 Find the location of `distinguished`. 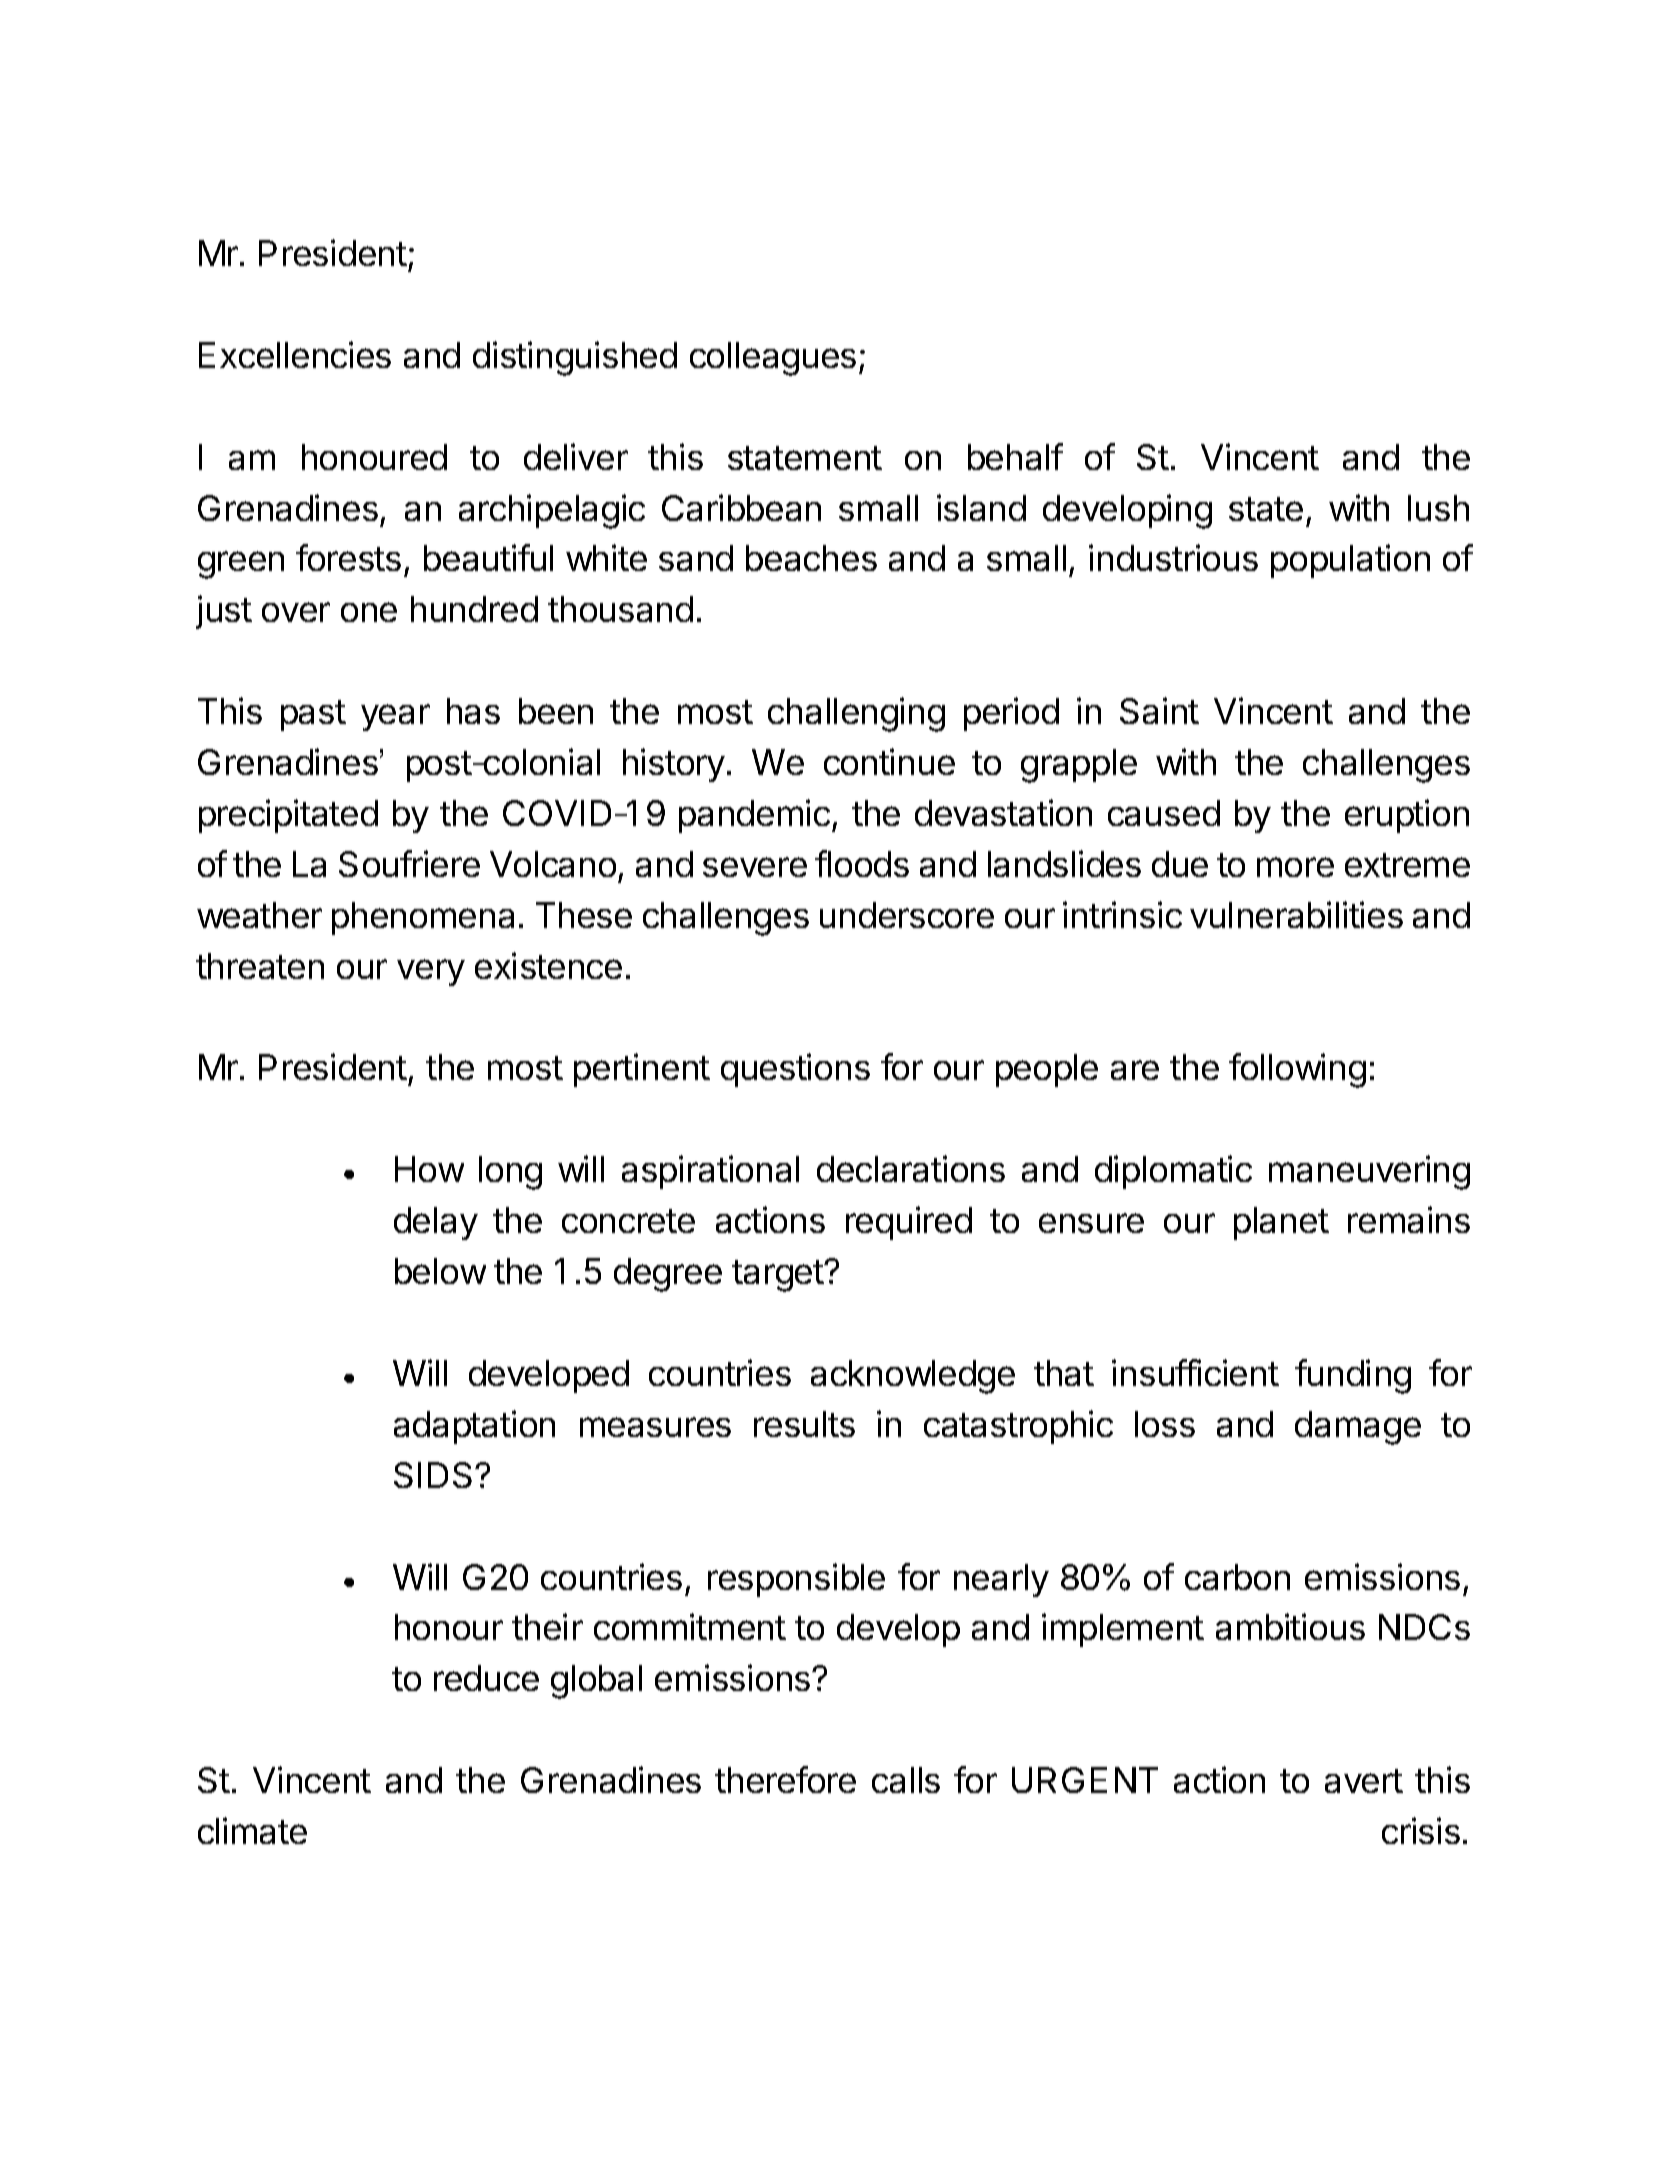

distinguished is located at coordinates (575, 358).
